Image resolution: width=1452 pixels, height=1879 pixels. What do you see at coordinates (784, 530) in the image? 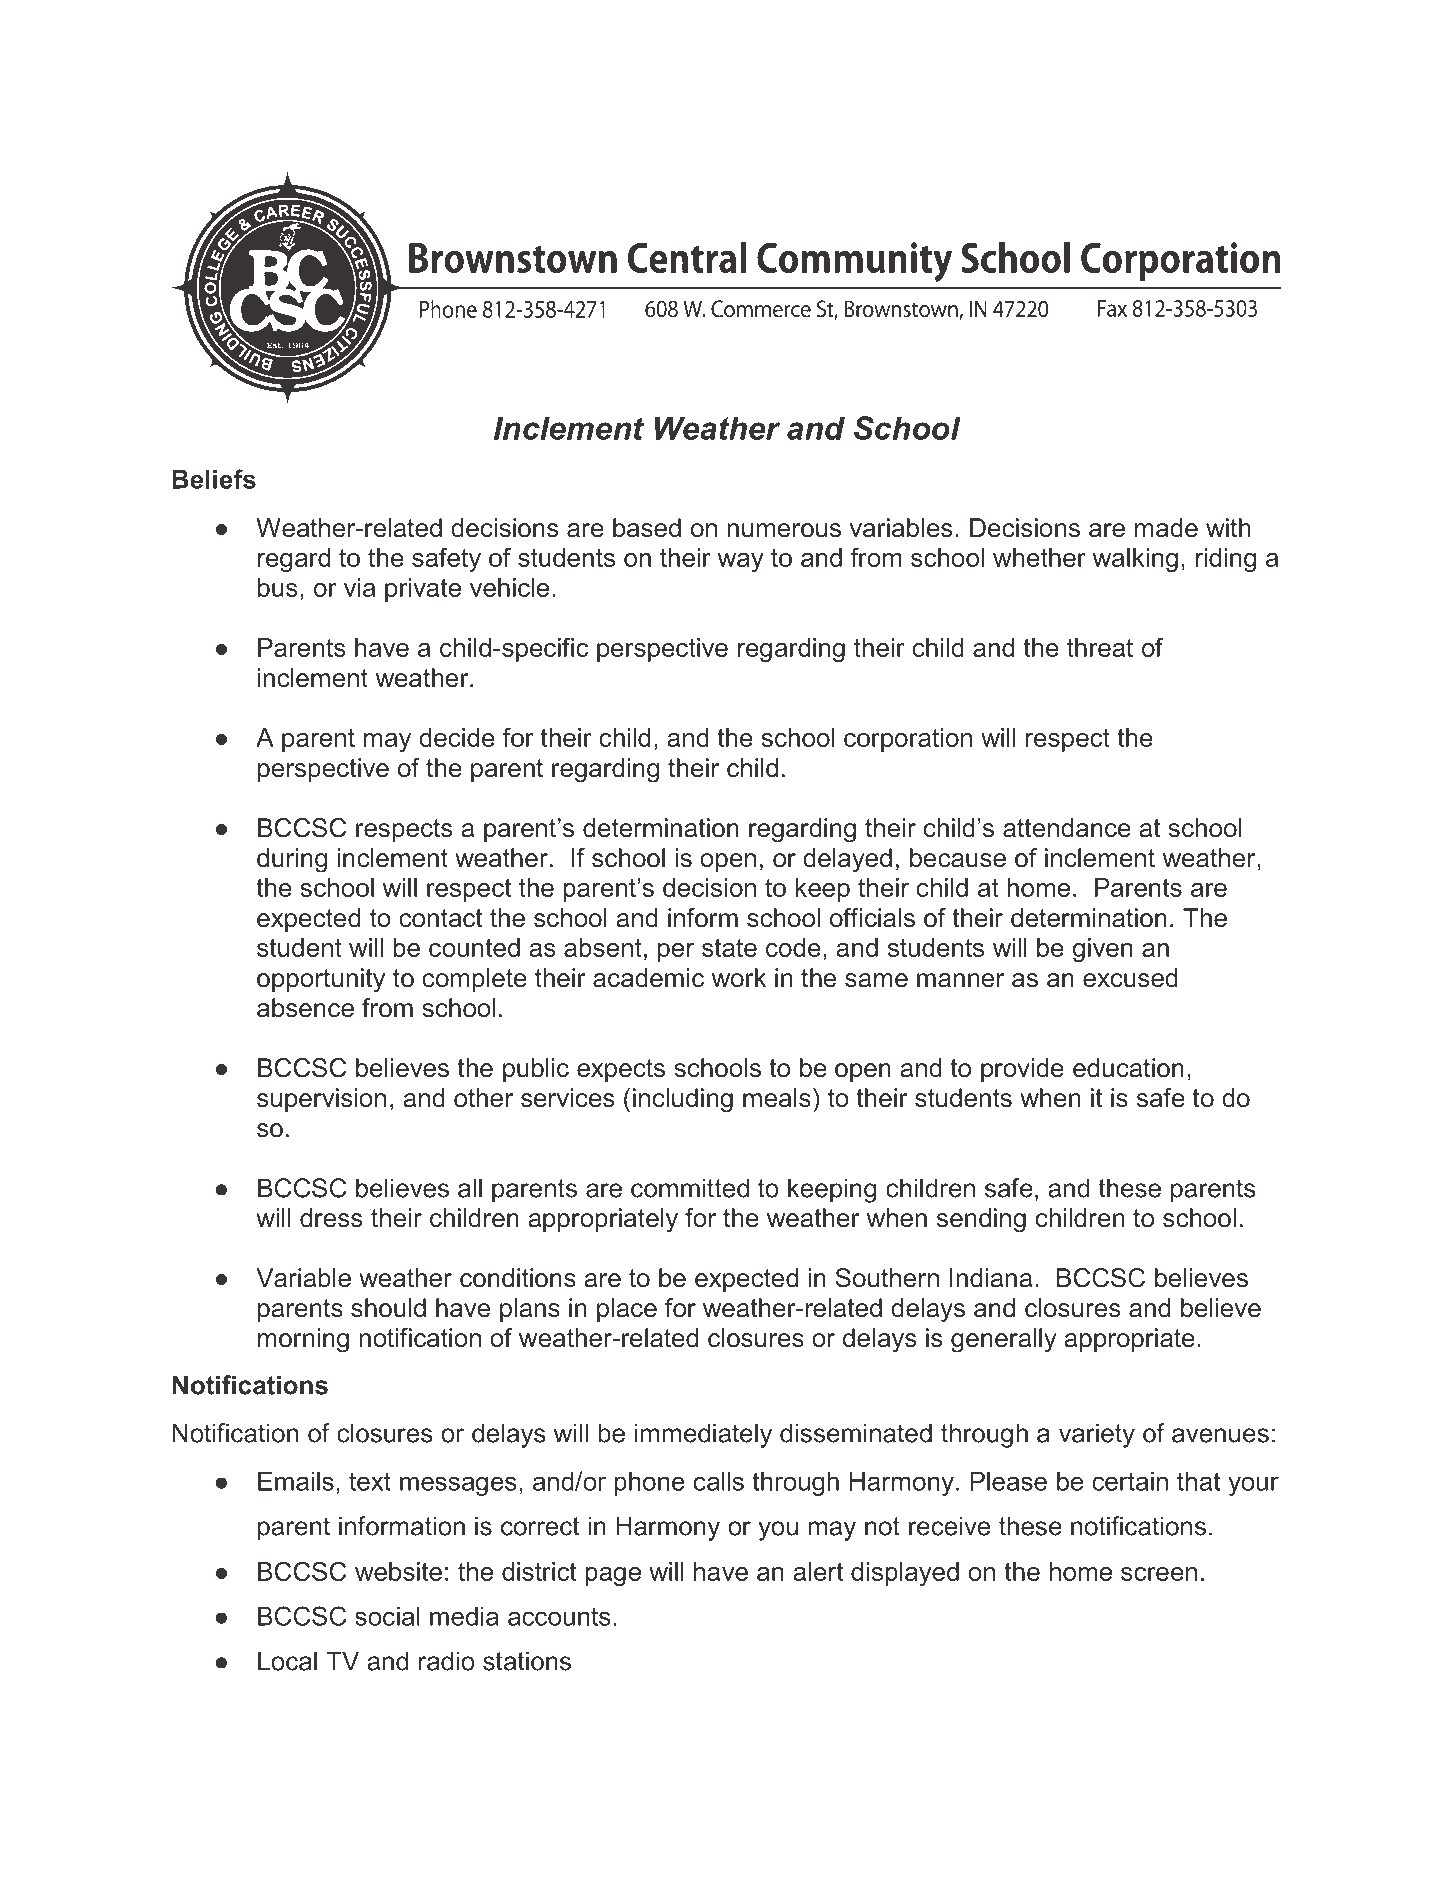
I see `numerous` at bounding box center [784, 530].
